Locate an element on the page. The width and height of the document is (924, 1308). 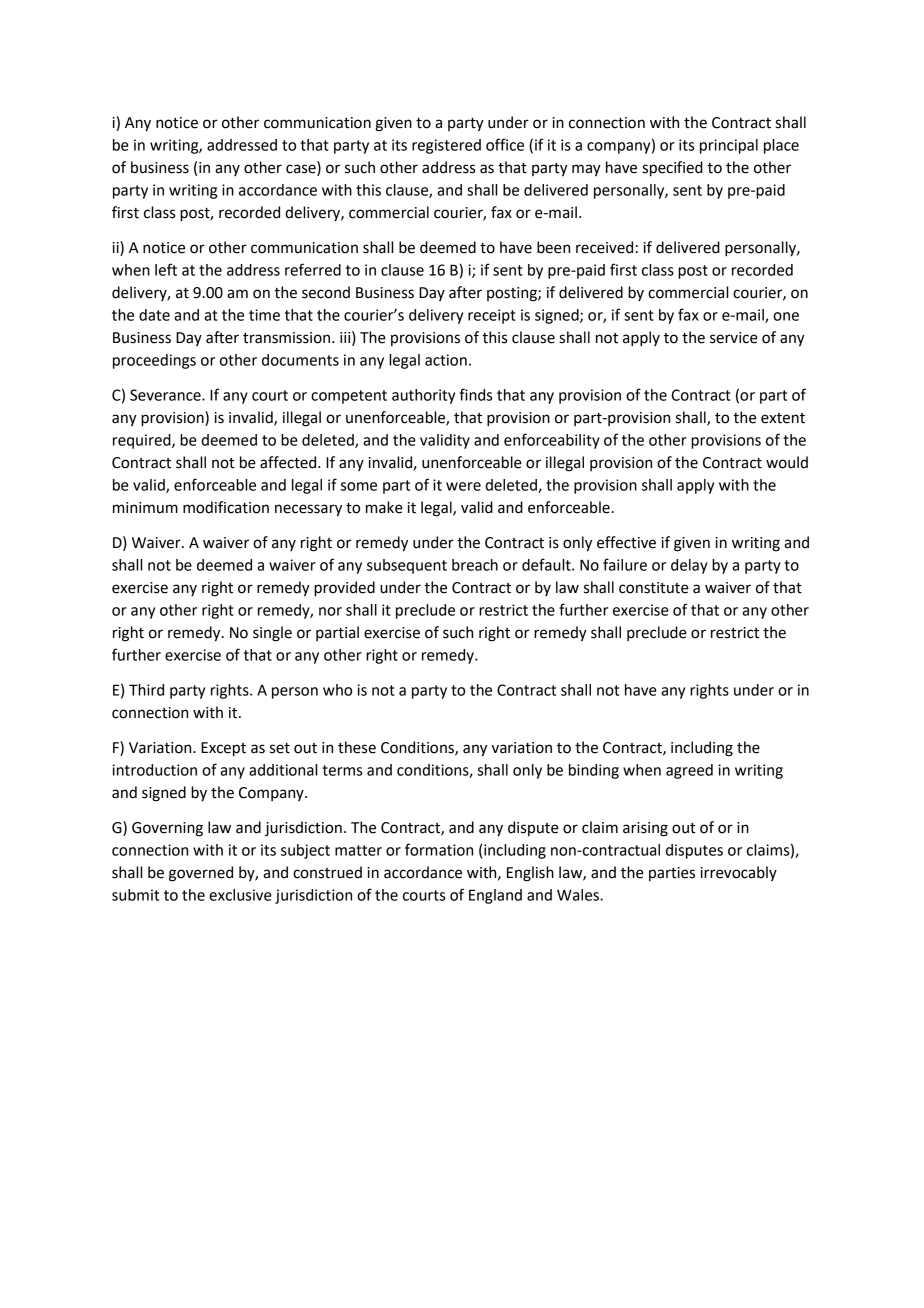
irrevocably is located at coordinates (739, 873).
